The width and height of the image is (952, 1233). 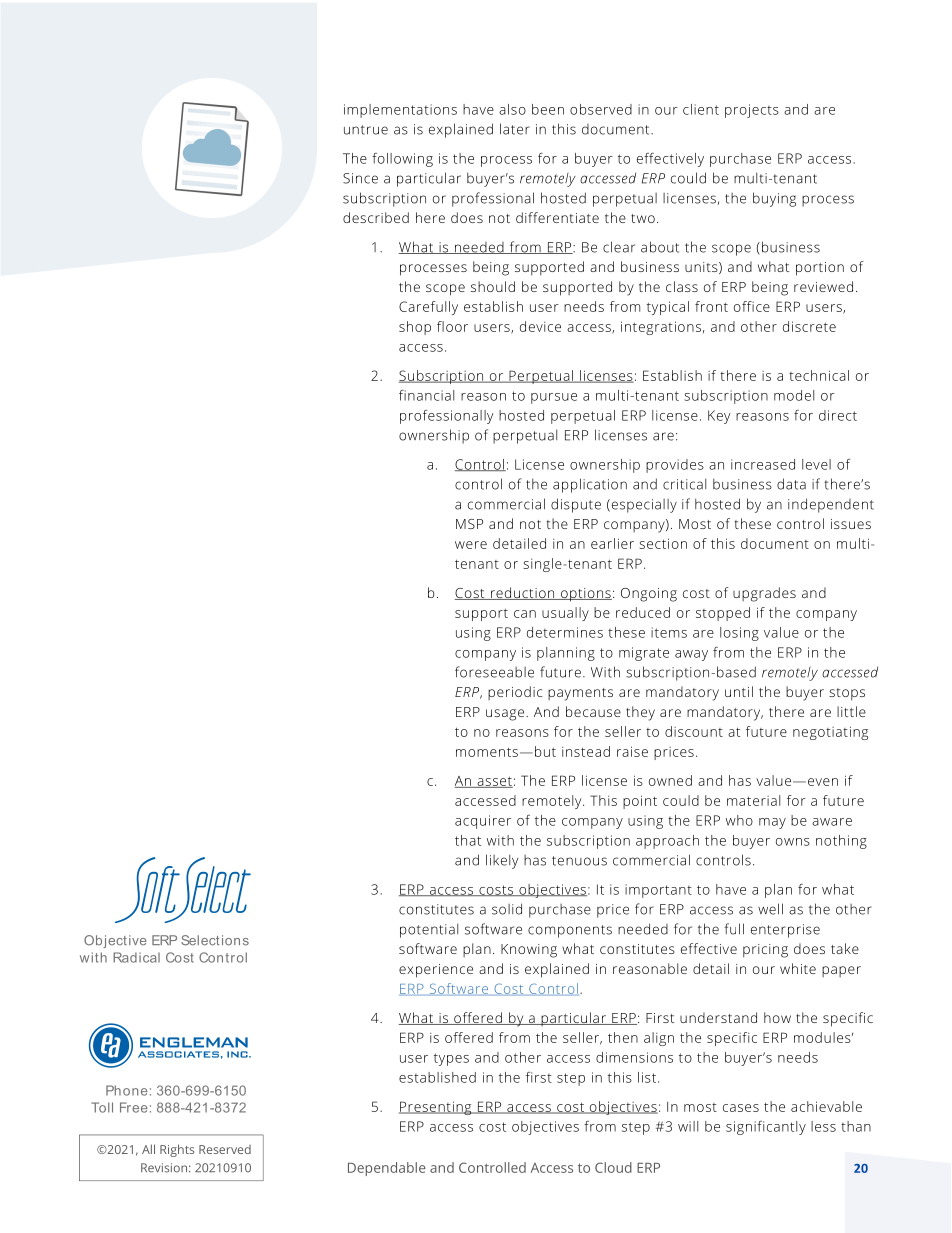 I want to click on MSP, so click(x=469, y=524).
